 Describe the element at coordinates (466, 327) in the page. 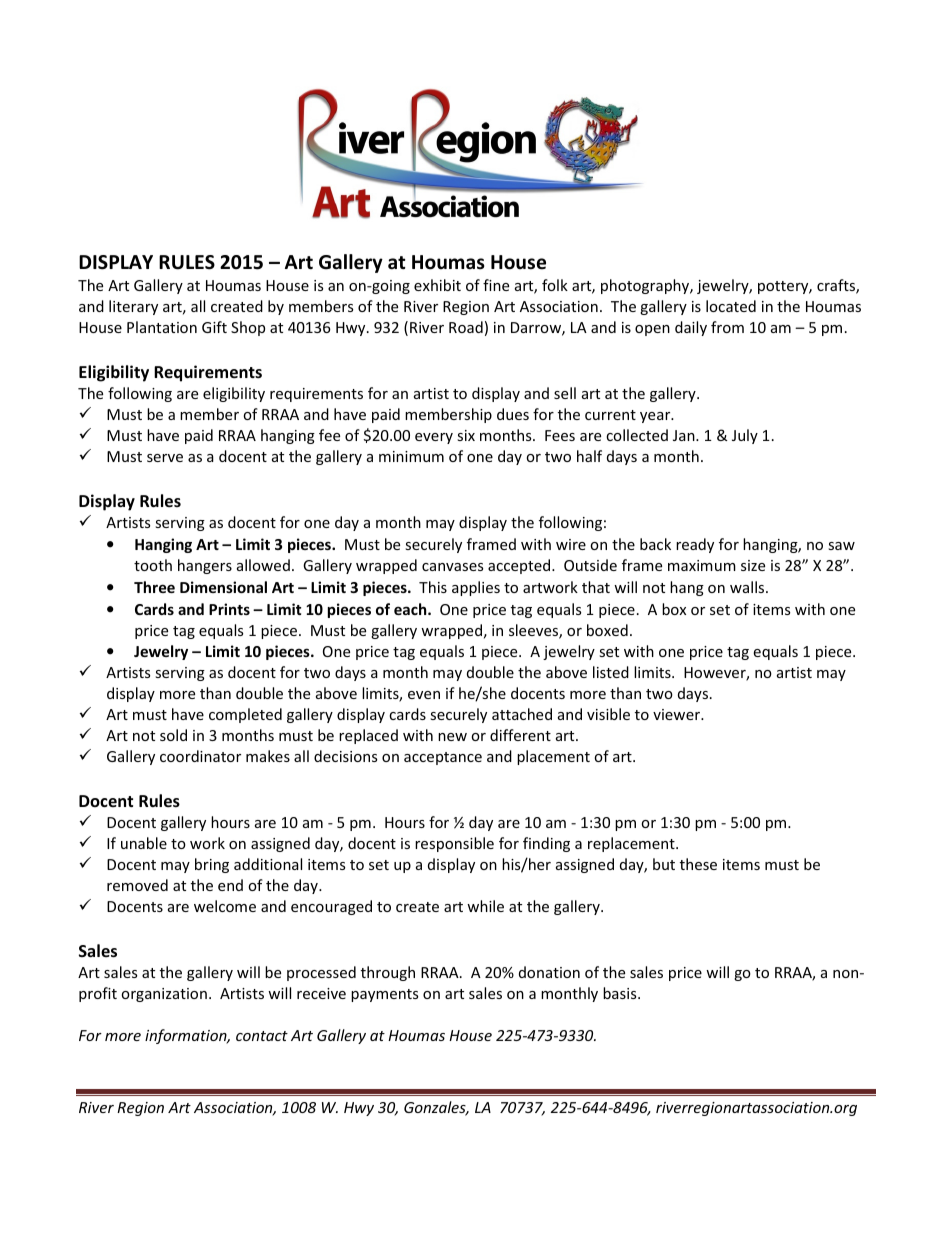

I see `Road` at that location.
